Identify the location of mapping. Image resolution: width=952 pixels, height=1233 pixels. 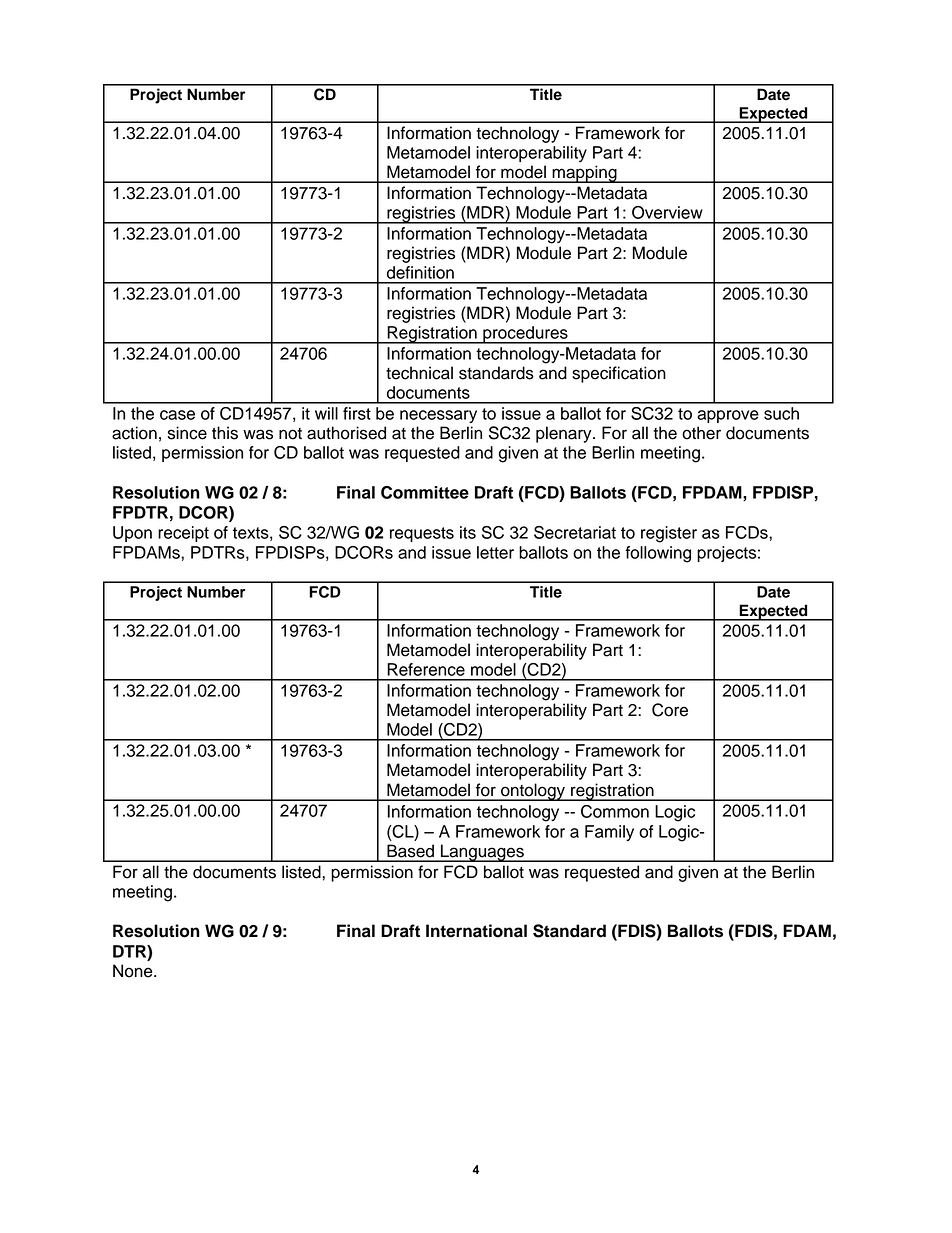
(584, 174).
